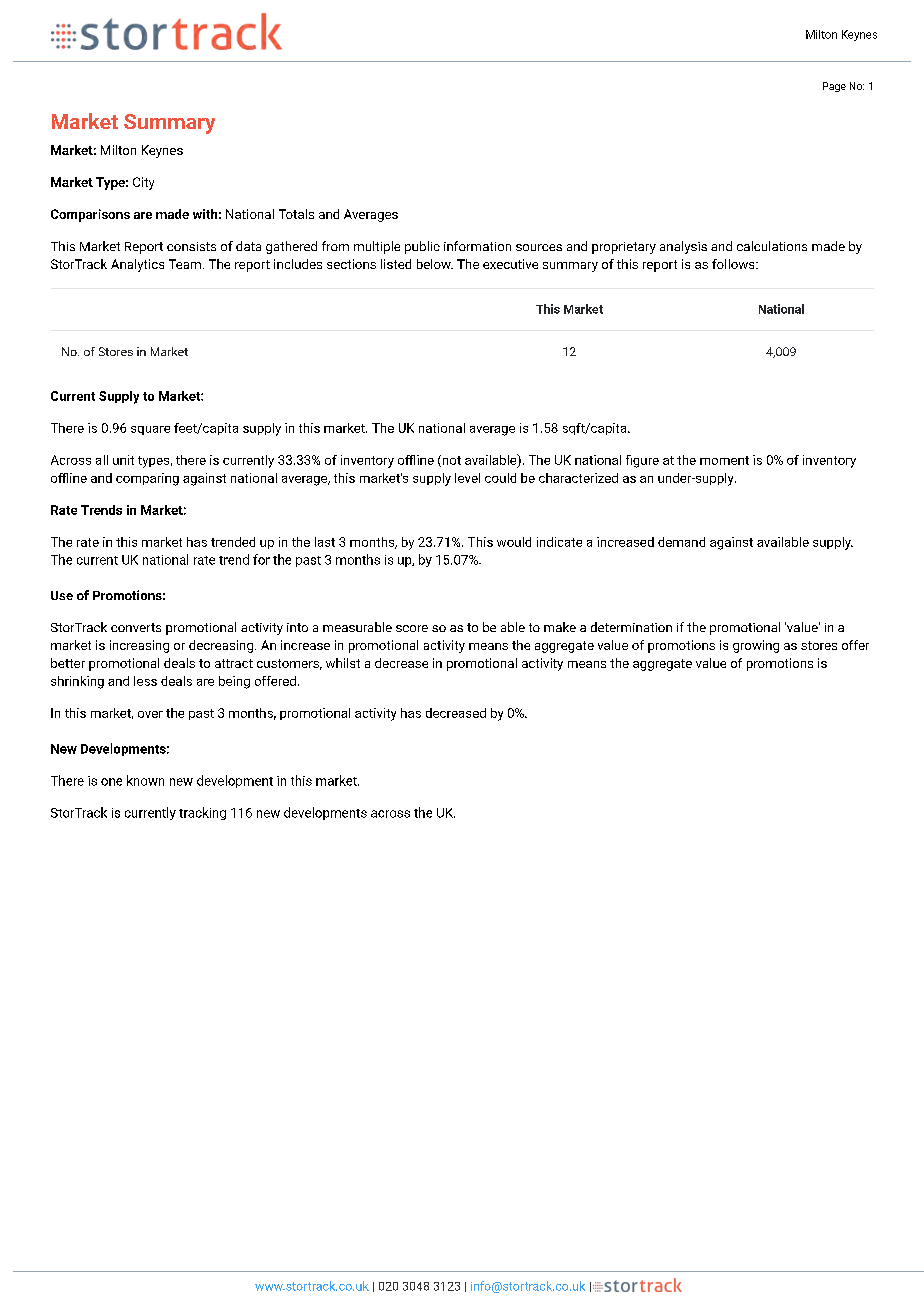 The width and height of the image is (924, 1308). I want to click on follows, so click(733, 264).
